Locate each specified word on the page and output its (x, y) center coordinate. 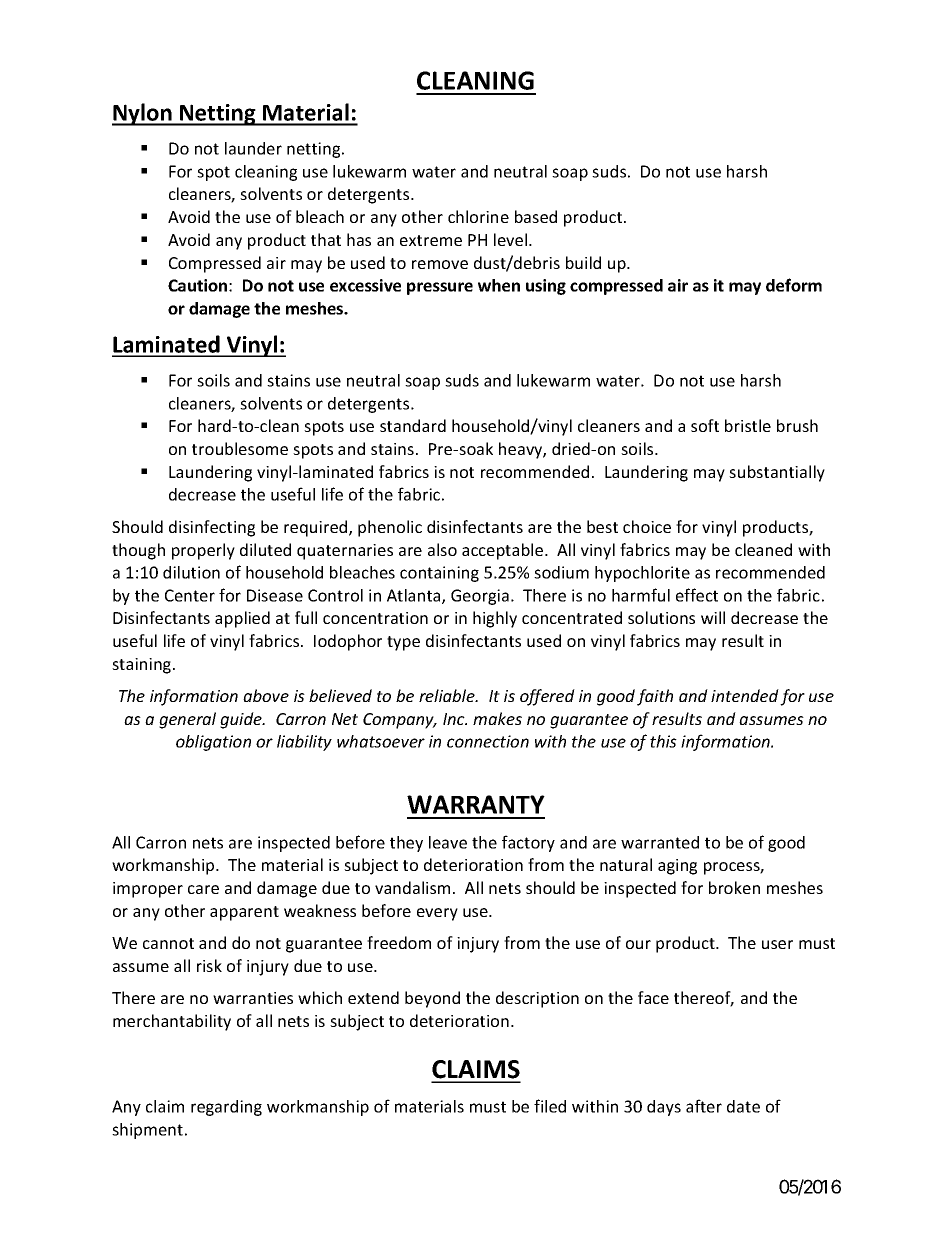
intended (745, 695)
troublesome (240, 448)
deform (794, 285)
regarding (226, 1108)
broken (734, 887)
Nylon (143, 114)
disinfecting (212, 528)
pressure (440, 288)
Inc (455, 719)
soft (705, 425)
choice (647, 526)
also (442, 549)
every (437, 914)
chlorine (478, 216)
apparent (244, 913)
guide (242, 720)
